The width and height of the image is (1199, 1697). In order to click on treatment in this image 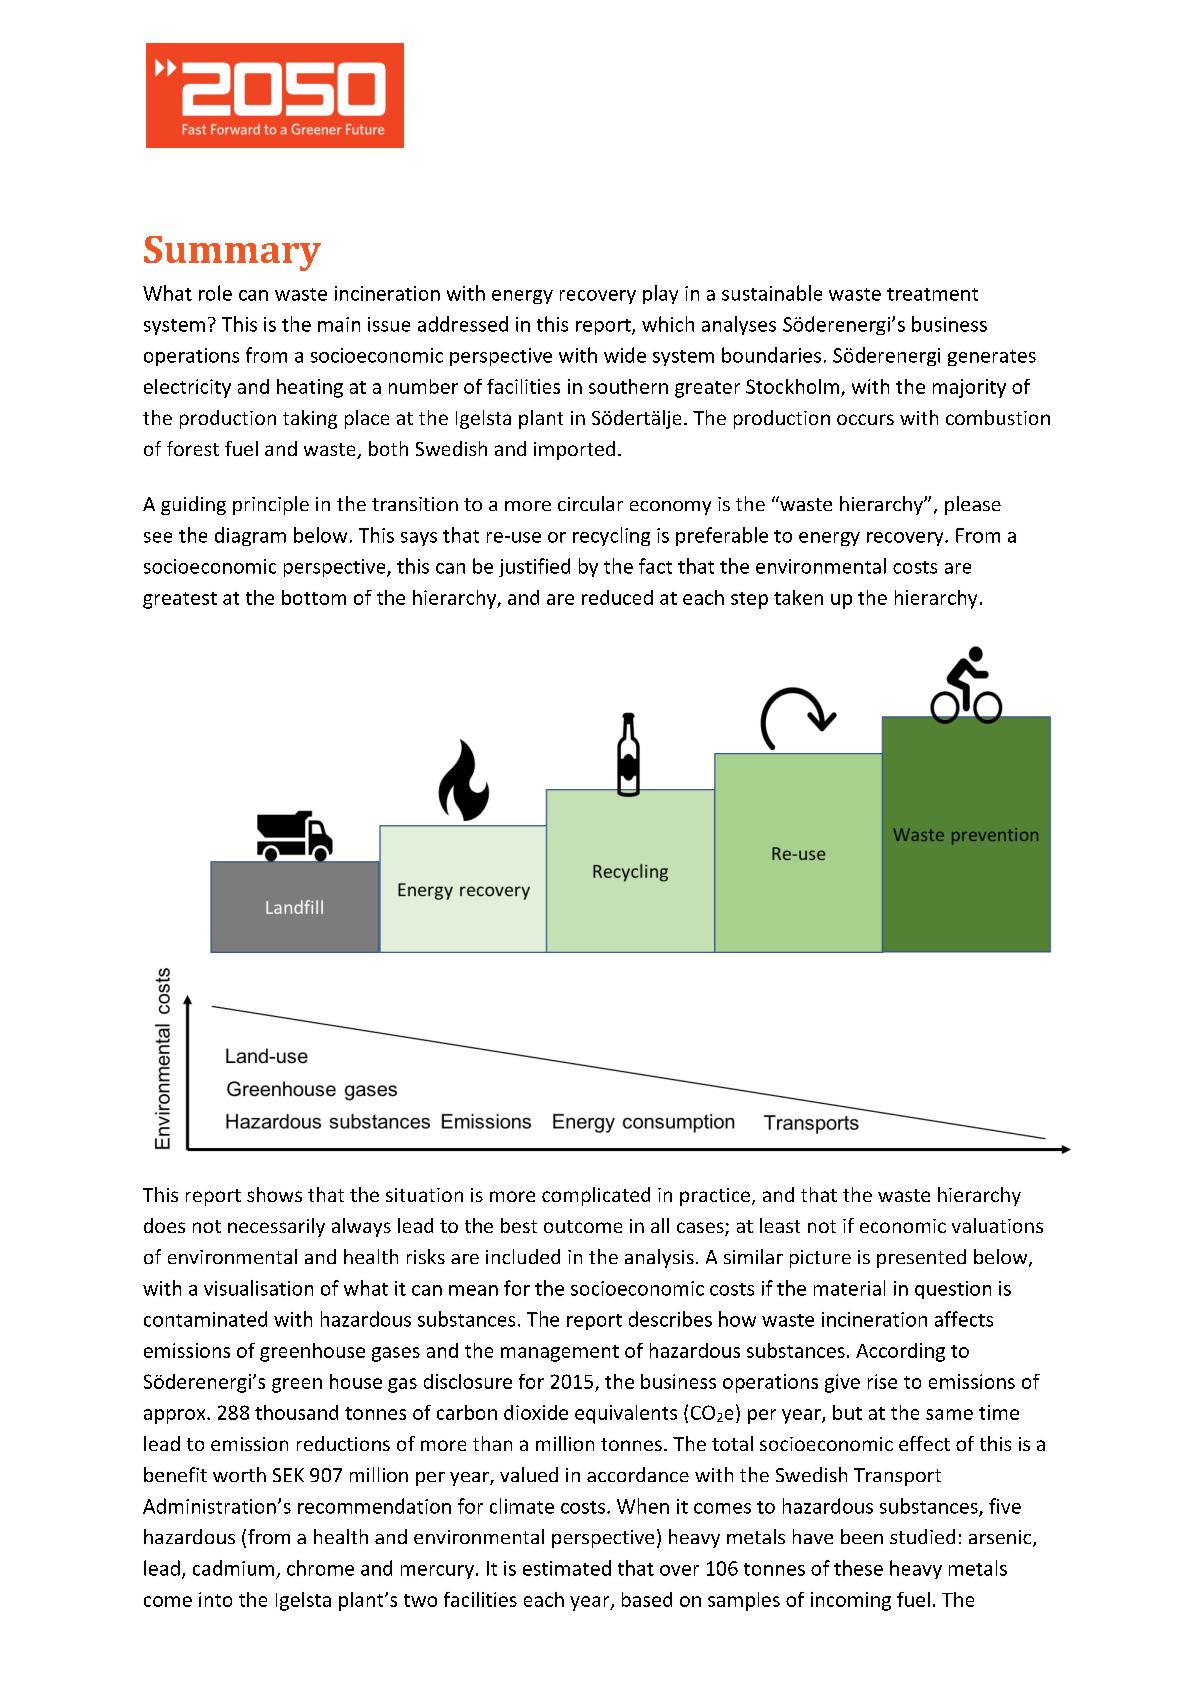, I will do `click(932, 294)`.
